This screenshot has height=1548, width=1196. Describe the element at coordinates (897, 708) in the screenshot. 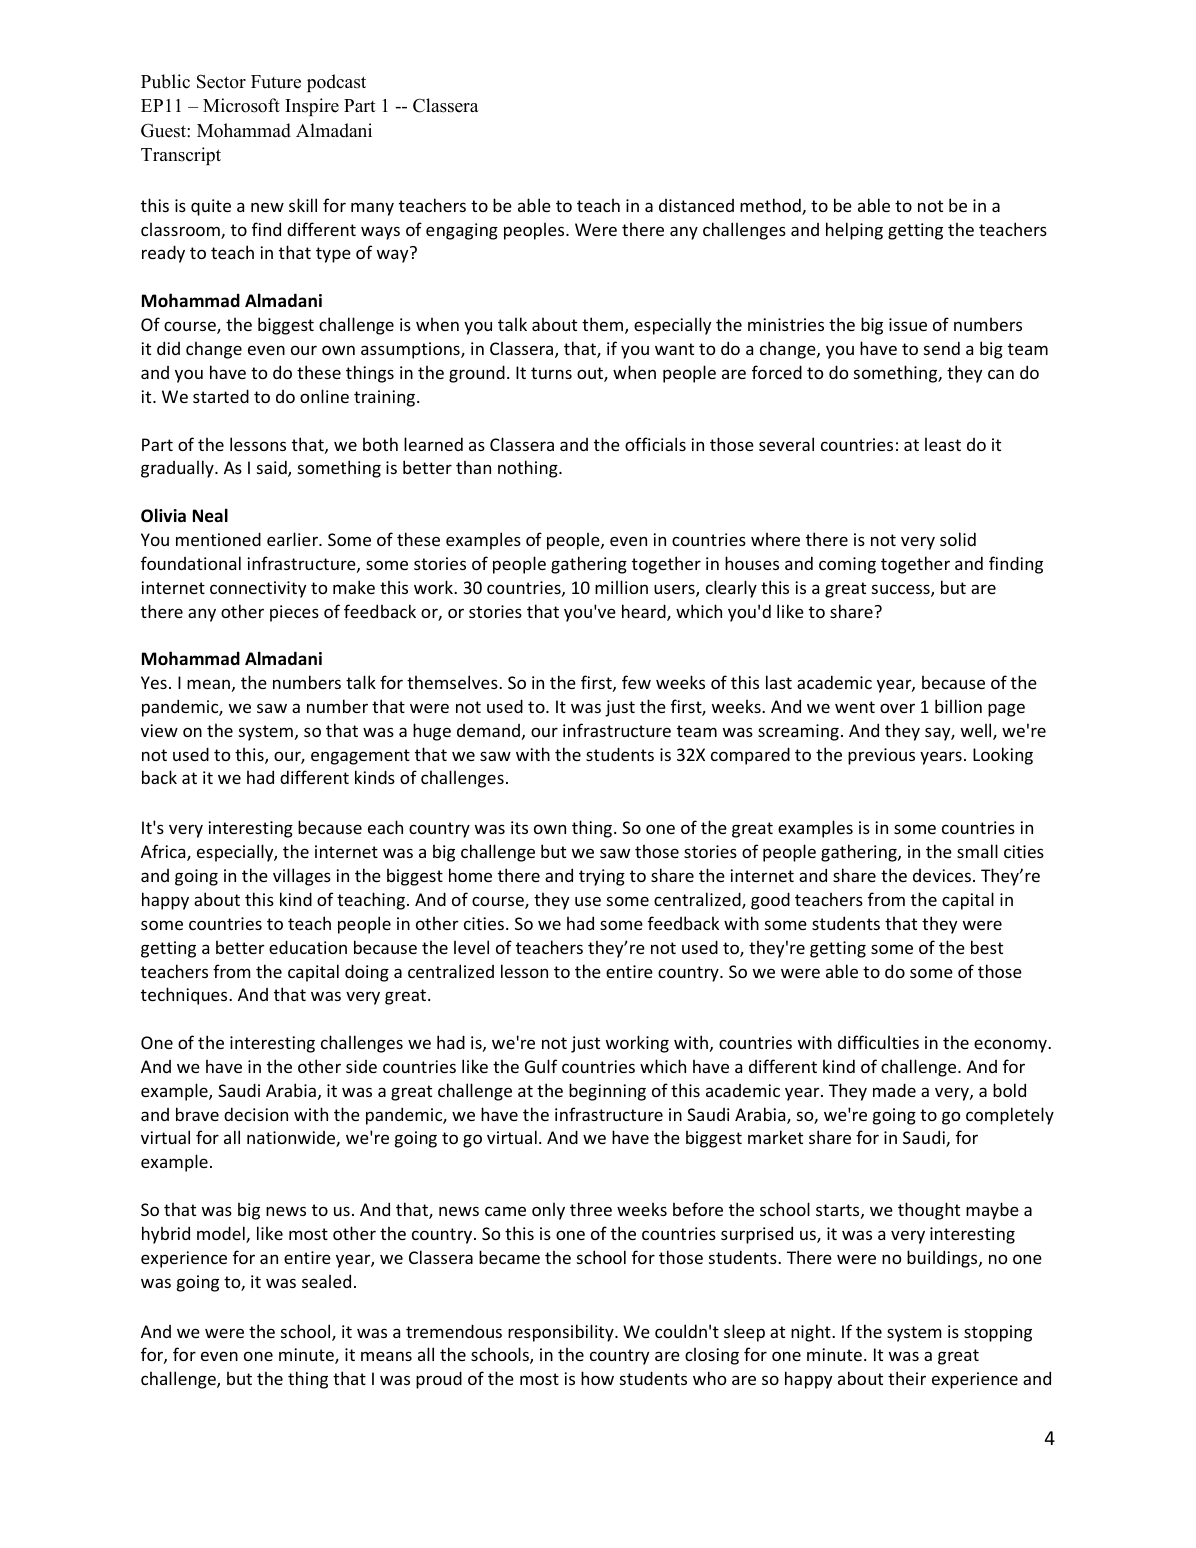

I see `over` at that location.
